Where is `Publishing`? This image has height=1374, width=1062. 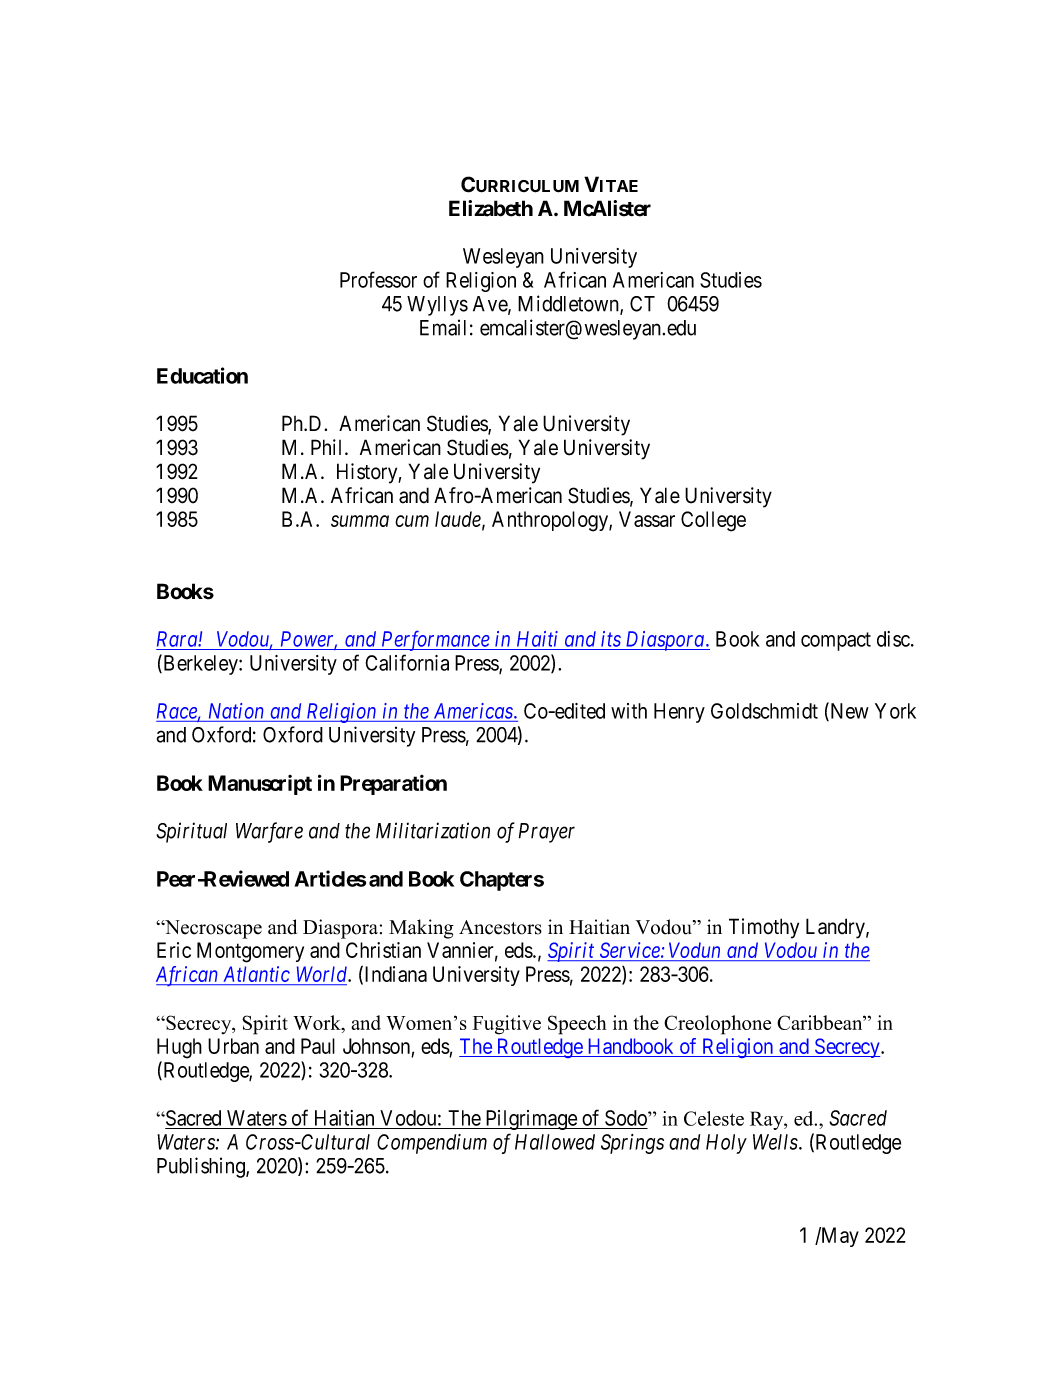
Publishing is located at coordinates (202, 1167).
